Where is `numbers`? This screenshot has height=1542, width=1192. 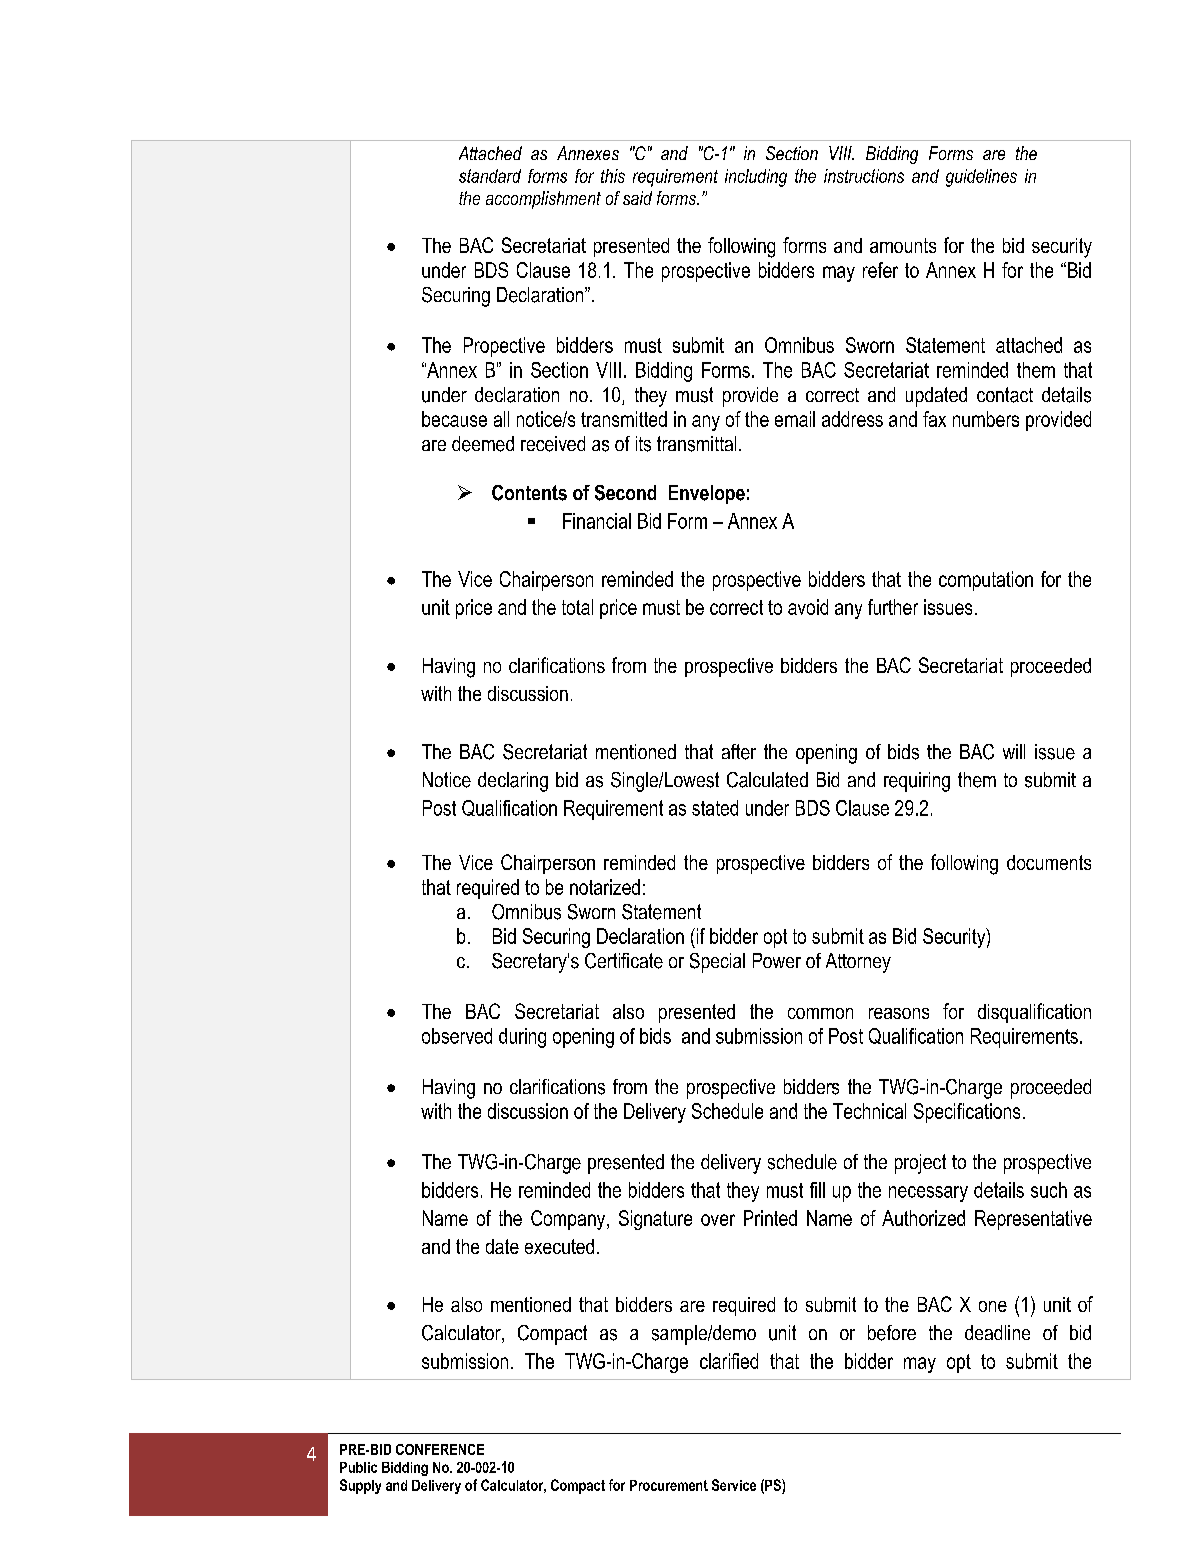 numbers is located at coordinates (986, 419).
